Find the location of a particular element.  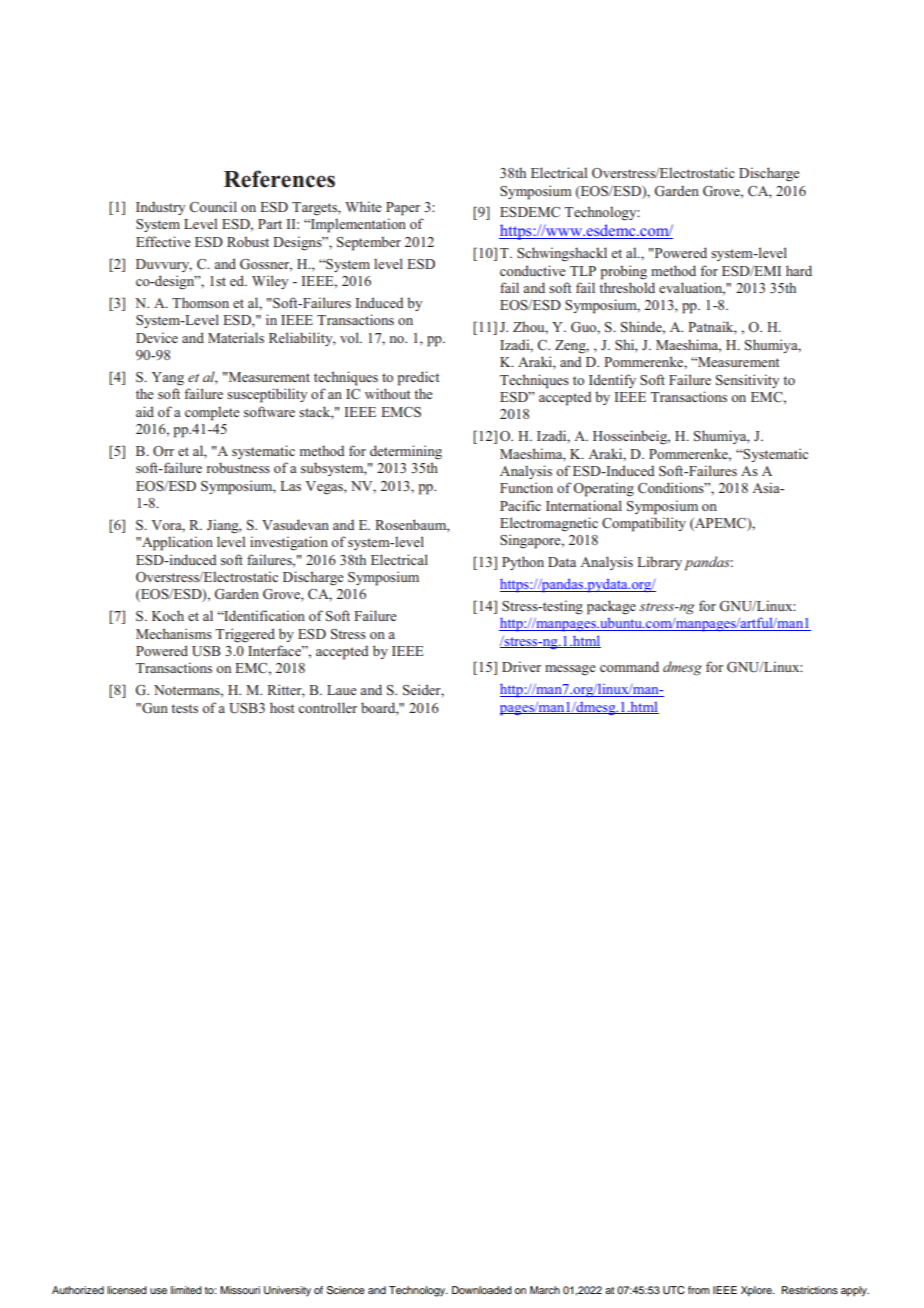

command is located at coordinates (629, 666).
